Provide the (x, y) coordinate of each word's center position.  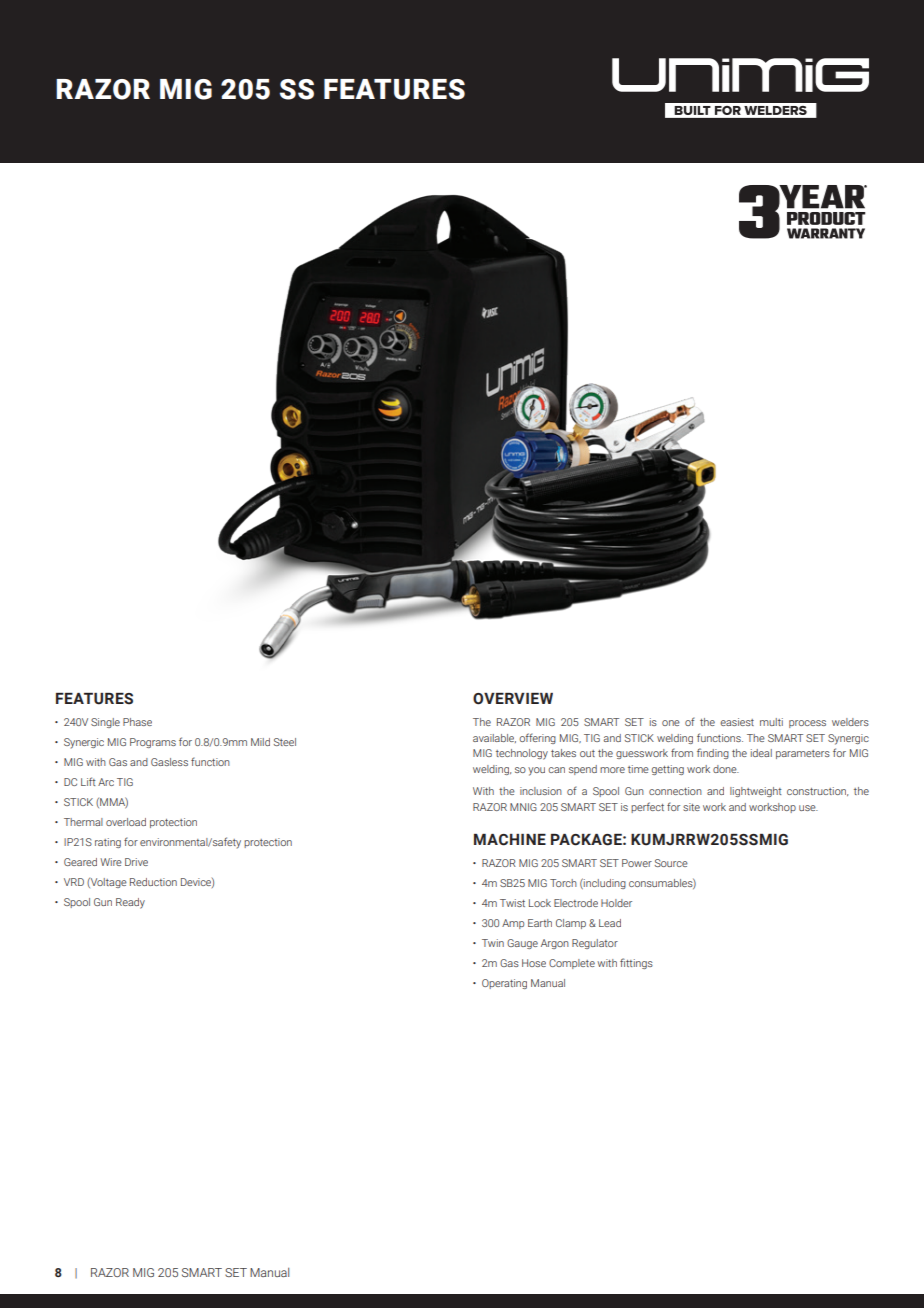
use (808, 808)
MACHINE (510, 840)
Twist (512, 903)
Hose (534, 963)
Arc (106, 782)
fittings (636, 963)
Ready (130, 903)
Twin (493, 943)
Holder (616, 903)
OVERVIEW (513, 699)
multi (771, 722)
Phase (137, 722)
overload (126, 822)
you (536, 771)
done (726, 769)
